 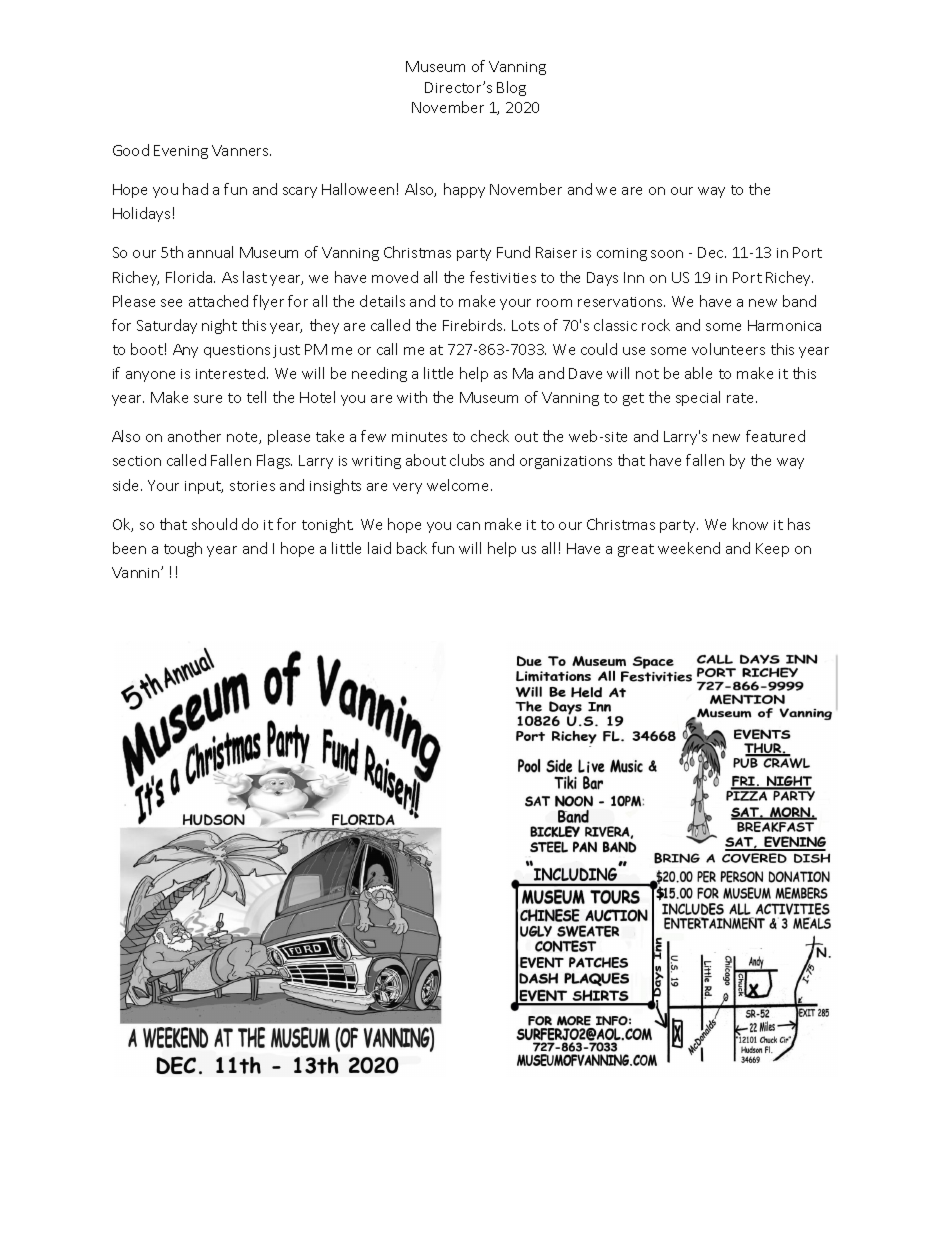 I want to click on Dec, so click(x=712, y=252).
